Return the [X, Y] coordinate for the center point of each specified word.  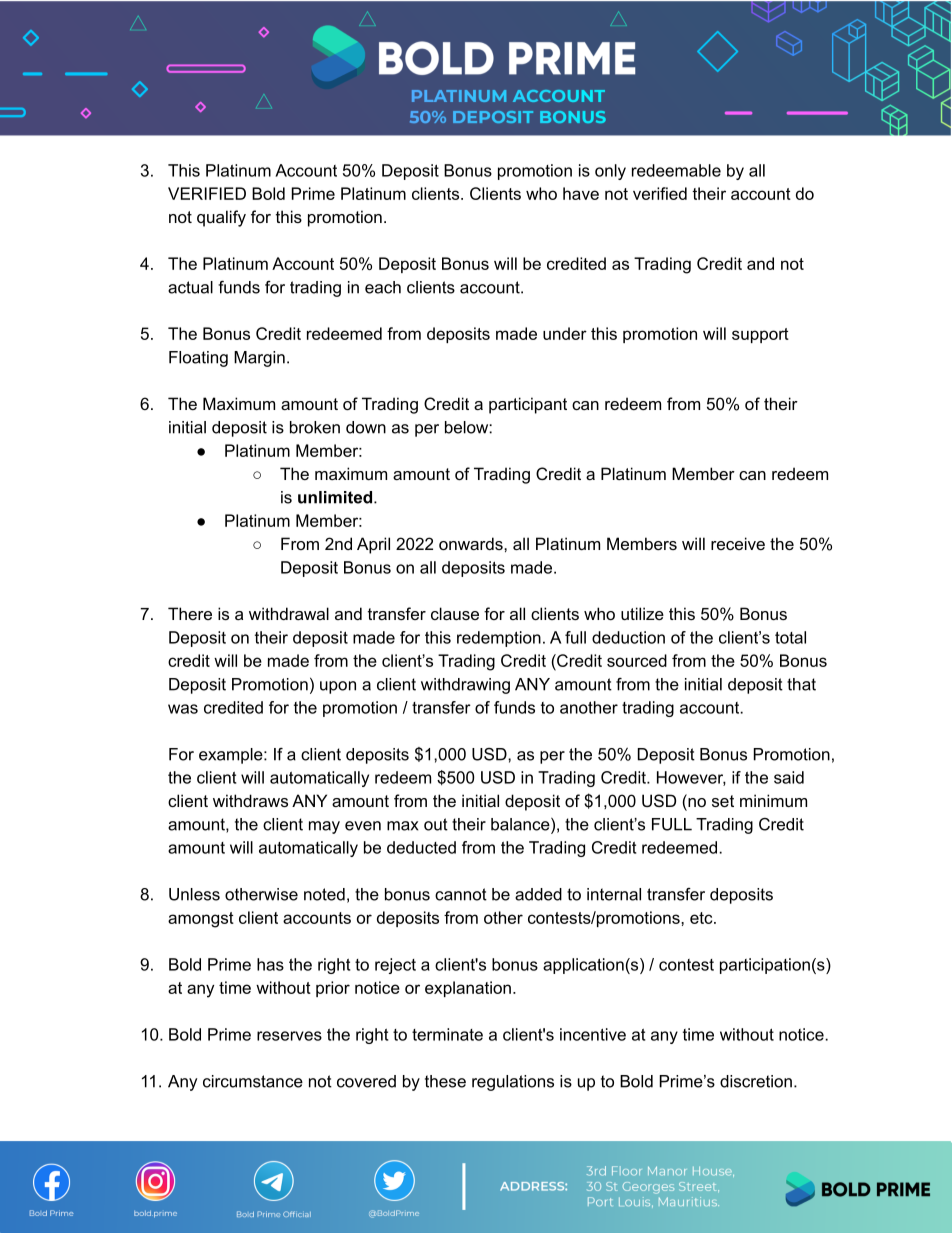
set [723, 801]
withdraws [250, 800]
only [610, 172]
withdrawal [289, 613]
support [760, 335]
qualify [221, 218]
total [790, 637]
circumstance [253, 1081]
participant [528, 405]
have [581, 193]
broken [315, 427]
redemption [499, 639]
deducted [421, 847]
